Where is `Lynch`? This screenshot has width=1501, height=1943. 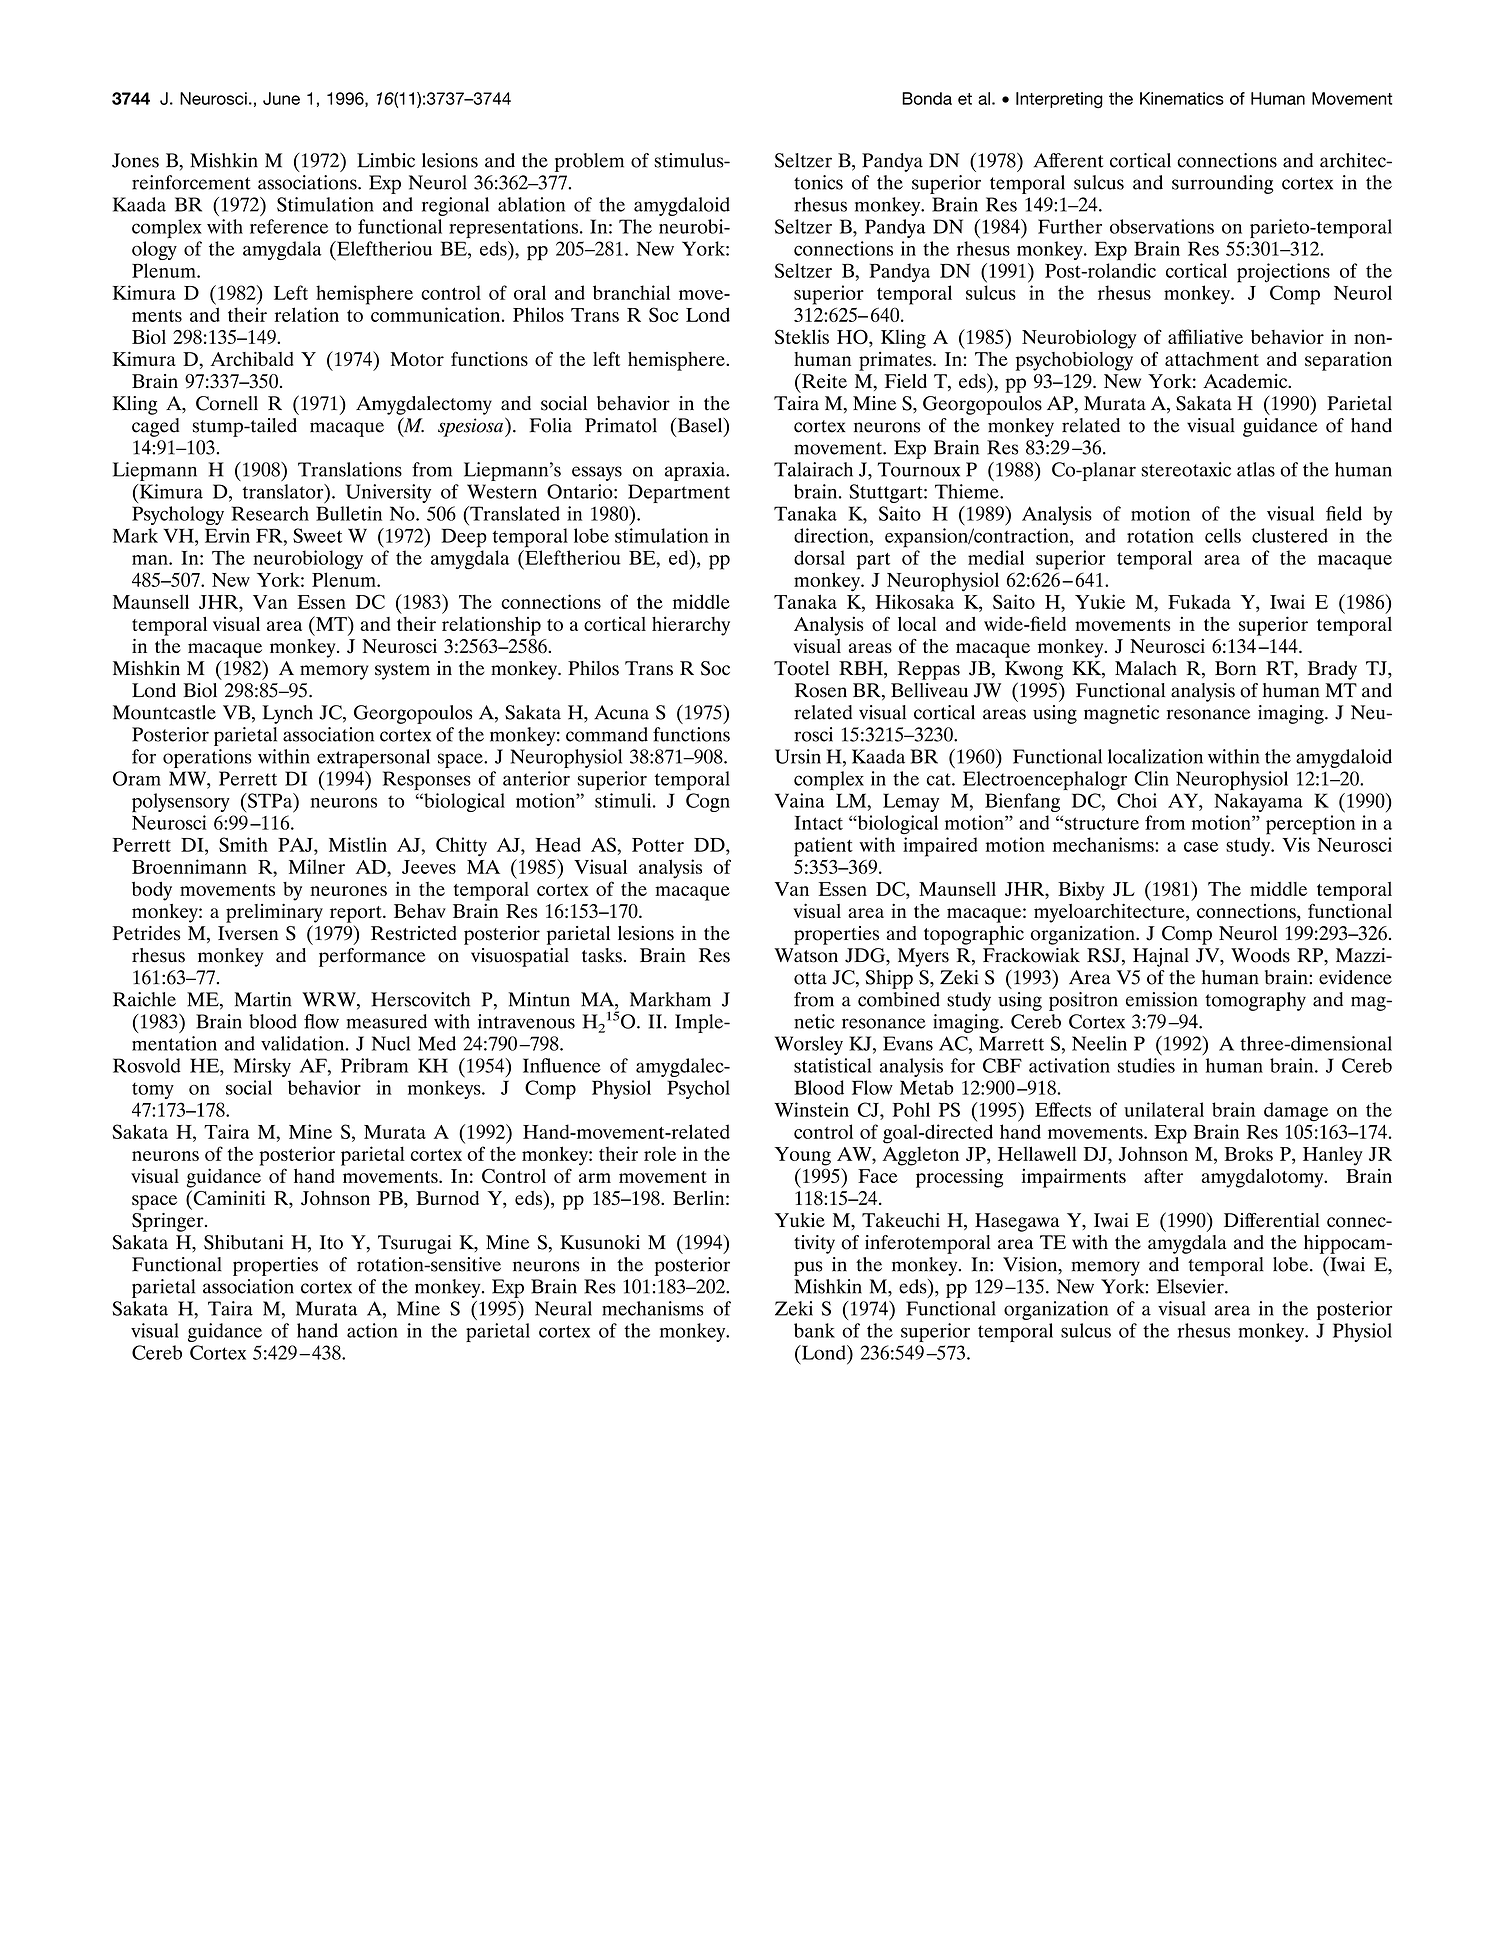 Lynch is located at coordinates (287, 714).
